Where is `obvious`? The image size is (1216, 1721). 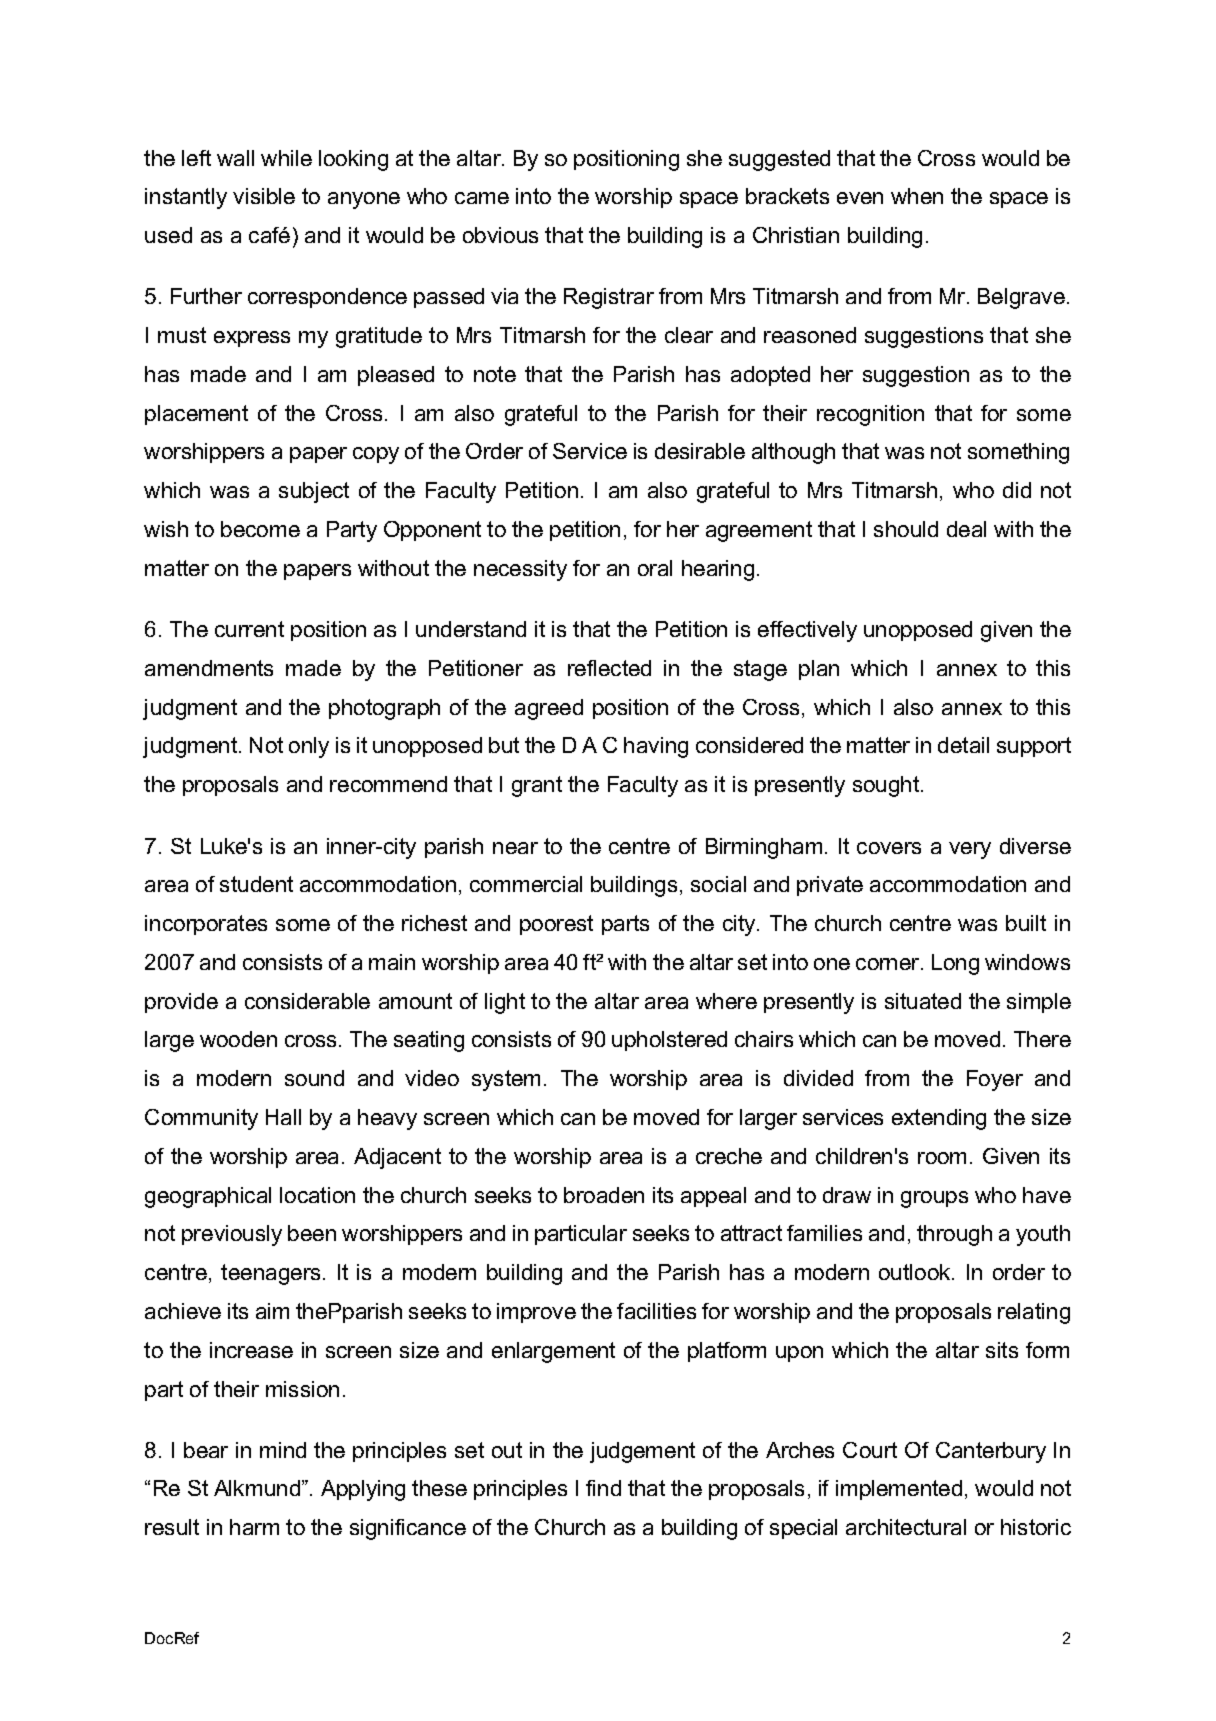
obvious is located at coordinates (500, 235).
